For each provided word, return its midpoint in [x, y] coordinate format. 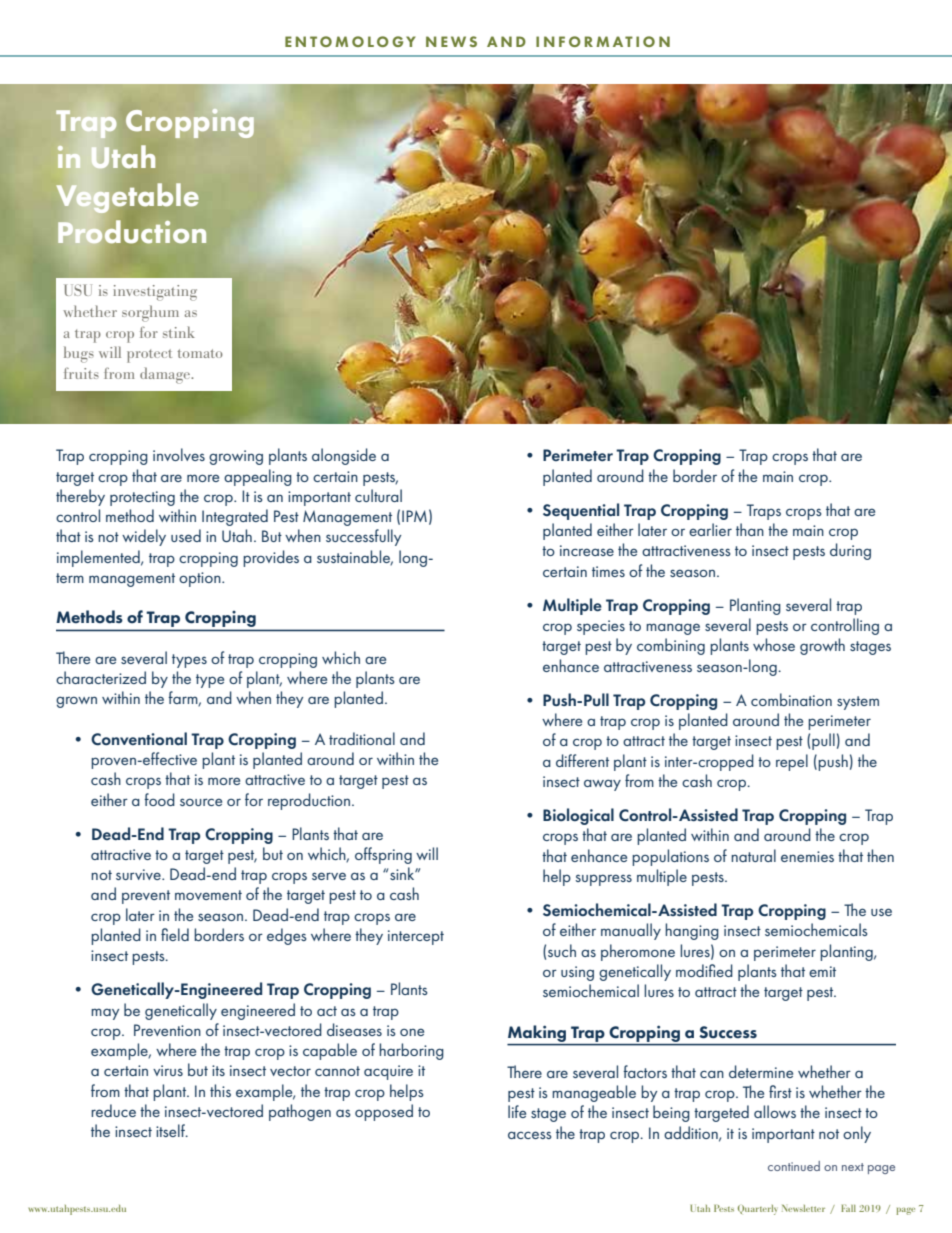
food [159, 799]
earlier [710, 529]
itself [171, 1130]
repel [792, 762]
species [601, 627]
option [201, 579]
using [577, 973]
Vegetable [127, 197]
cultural [378, 495]
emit [822, 971]
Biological [578, 816]
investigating [155, 293]
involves [179, 454]
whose [774, 644]
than [750, 529]
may [105, 1014]
